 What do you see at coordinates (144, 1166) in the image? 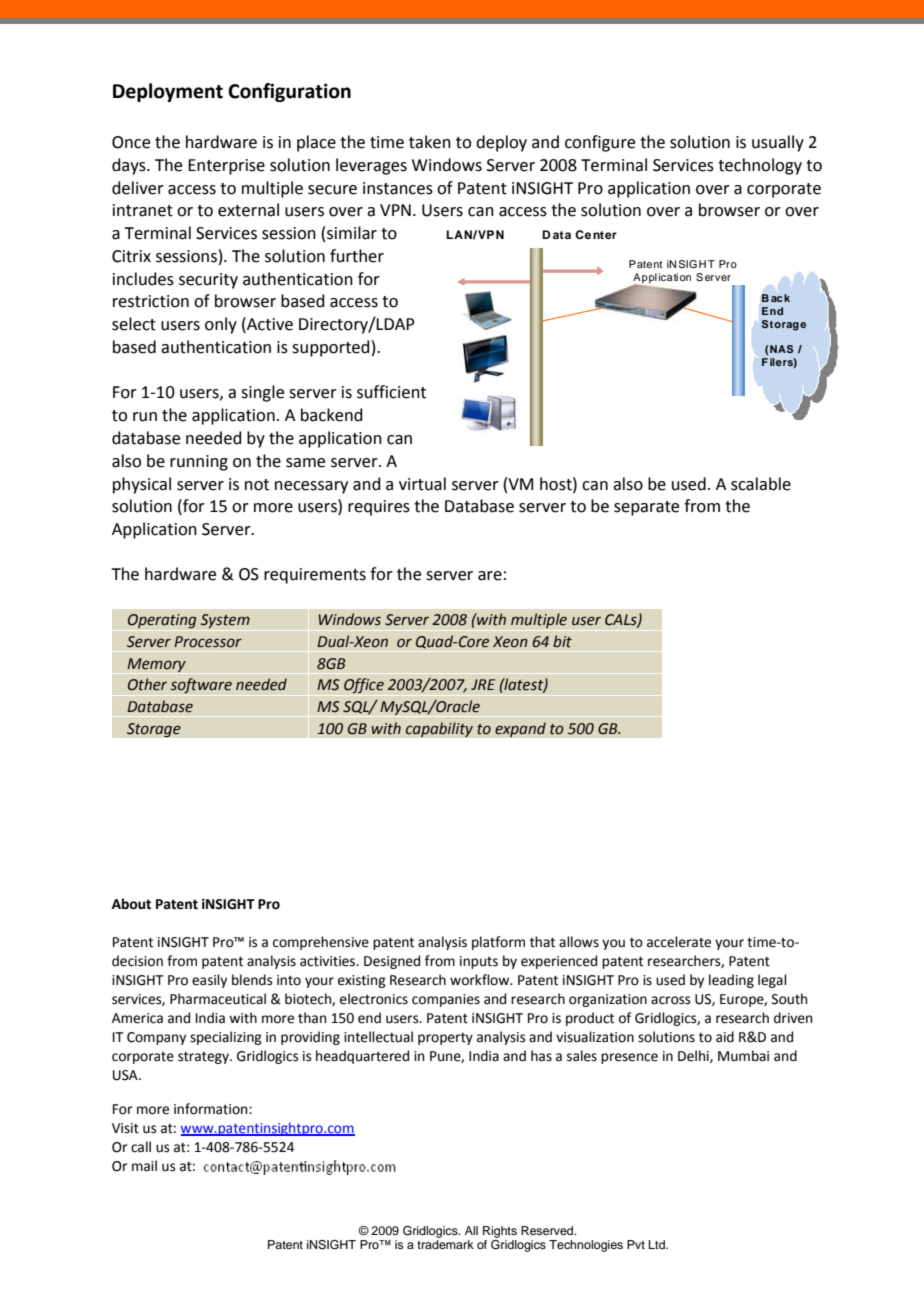
I see `mail` at bounding box center [144, 1166].
